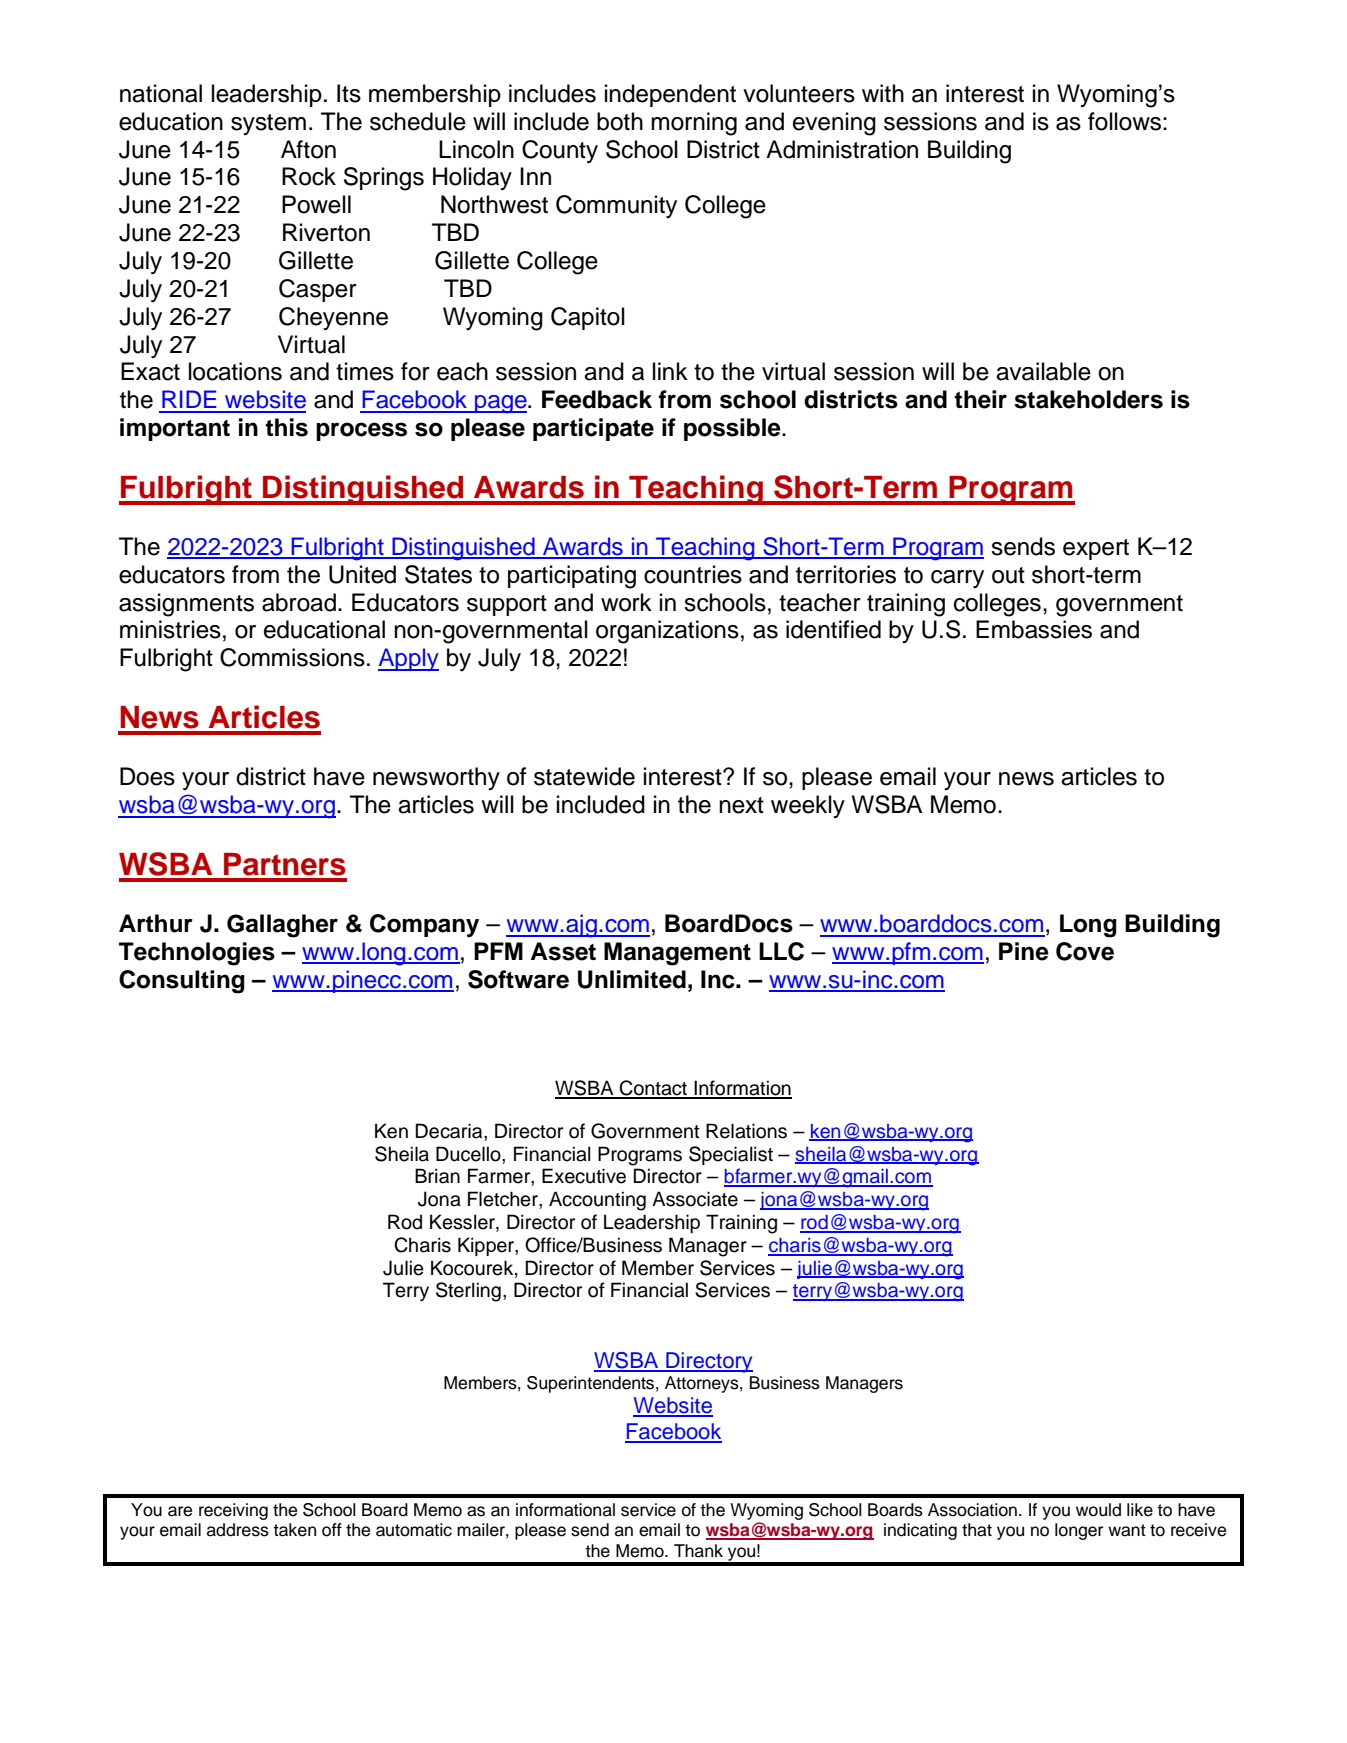 This image has height=1743, width=1347. What do you see at coordinates (1098, 1510) in the image?
I see `would` at bounding box center [1098, 1510].
